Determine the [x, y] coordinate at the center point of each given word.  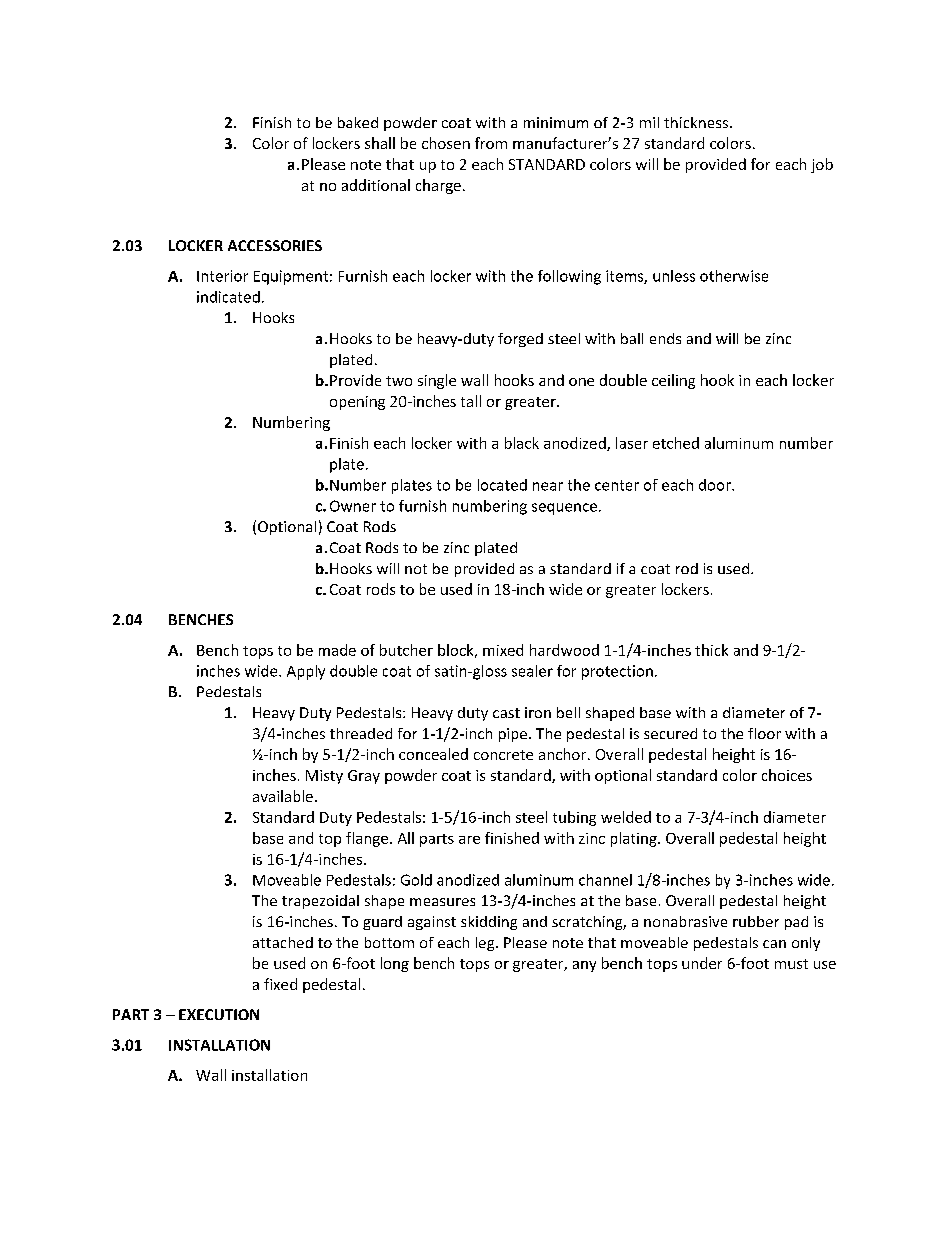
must [791, 964]
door [716, 485]
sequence [564, 509]
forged [520, 340]
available [283, 796]
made [337, 650]
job [822, 165]
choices [787, 775]
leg [486, 944]
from [491, 143]
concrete [503, 755]
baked [358, 122]
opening [357, 403]
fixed [280, 984]
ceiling [673, 381]
